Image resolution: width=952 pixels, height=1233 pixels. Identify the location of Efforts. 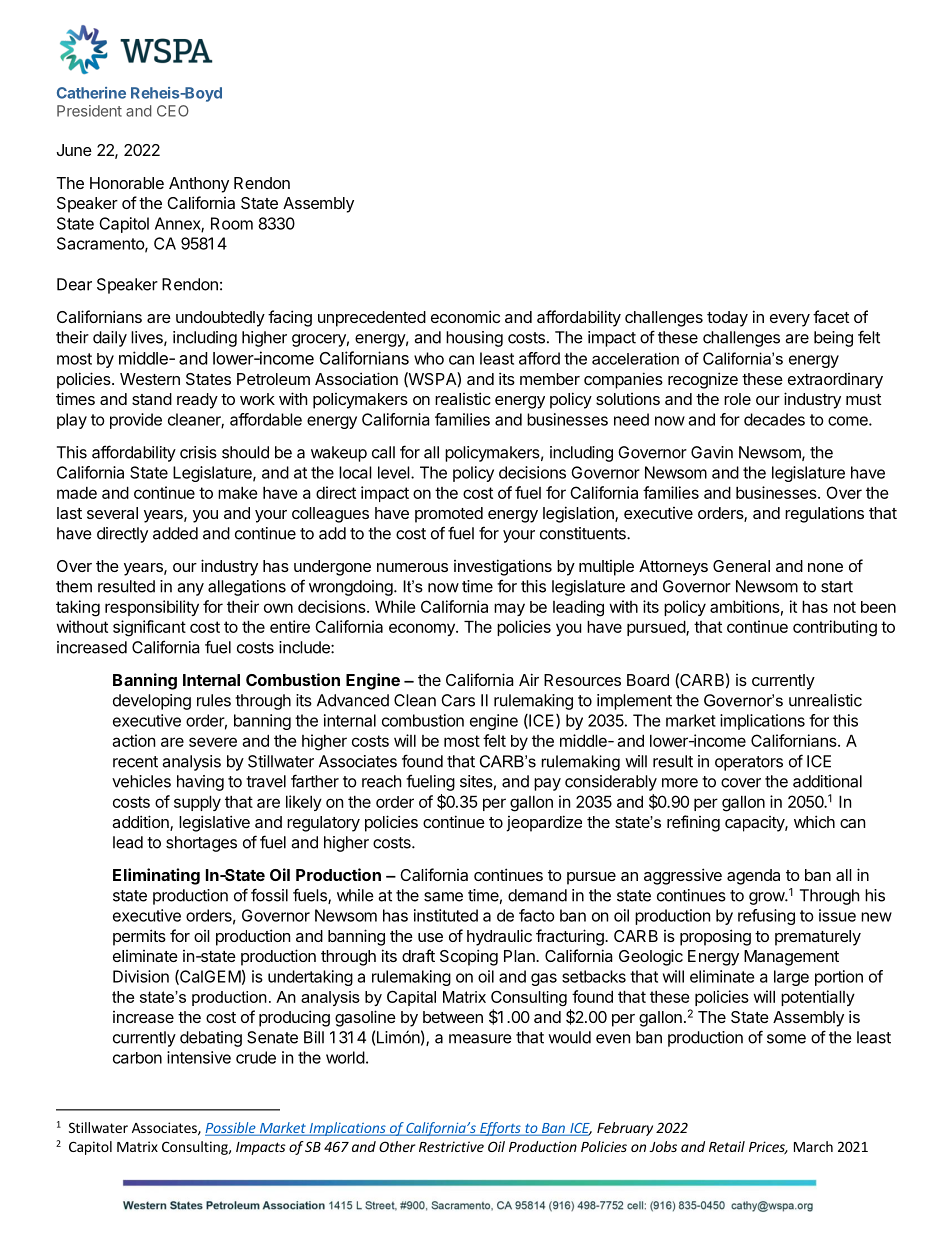
(500, 1129).
